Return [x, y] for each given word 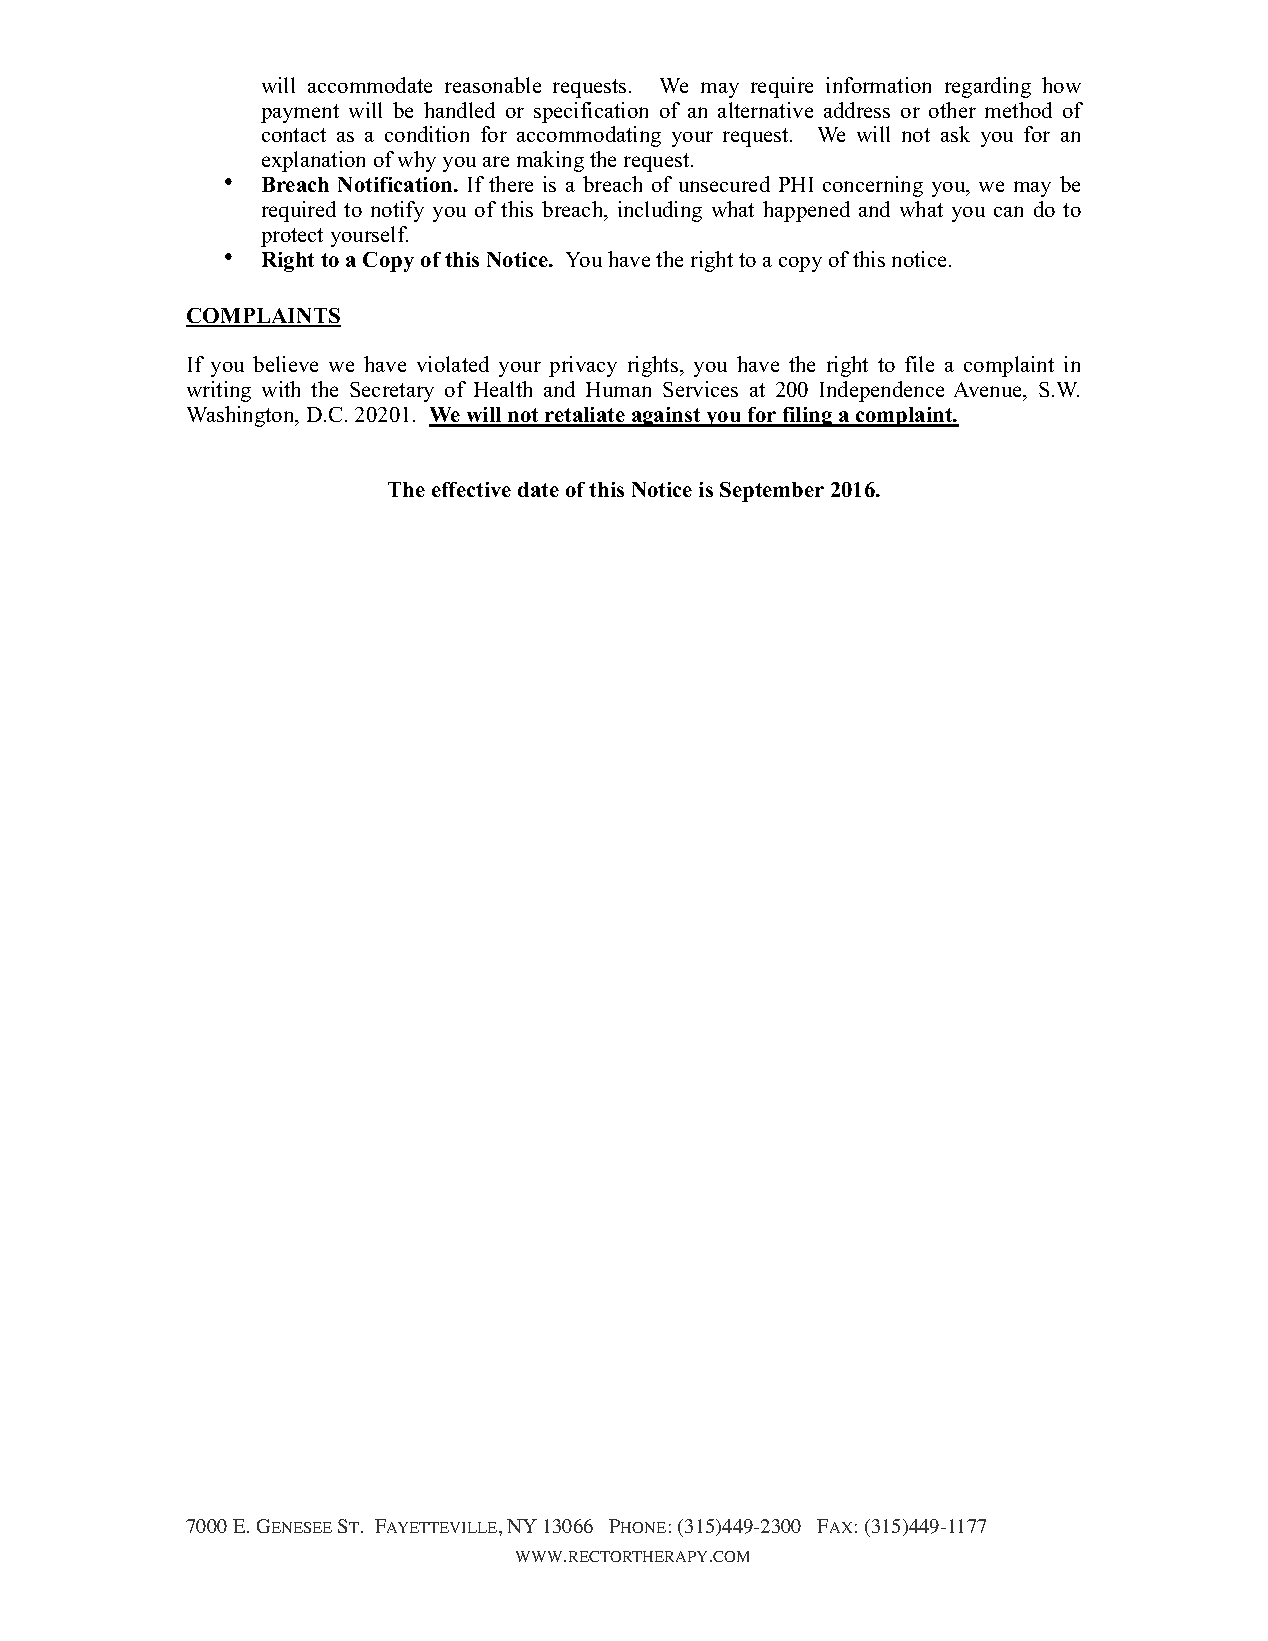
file [919, 364]
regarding [988, 87]
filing [807, 417]
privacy [583, 366]
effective [471, 489]
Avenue [989, 391]
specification [591, 112]
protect [292, 237]
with [281, 389]
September [772, 492]
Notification [396, 184]
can [1008, 211]
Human [618, 389]
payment [300, 113]
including [660, 211]
